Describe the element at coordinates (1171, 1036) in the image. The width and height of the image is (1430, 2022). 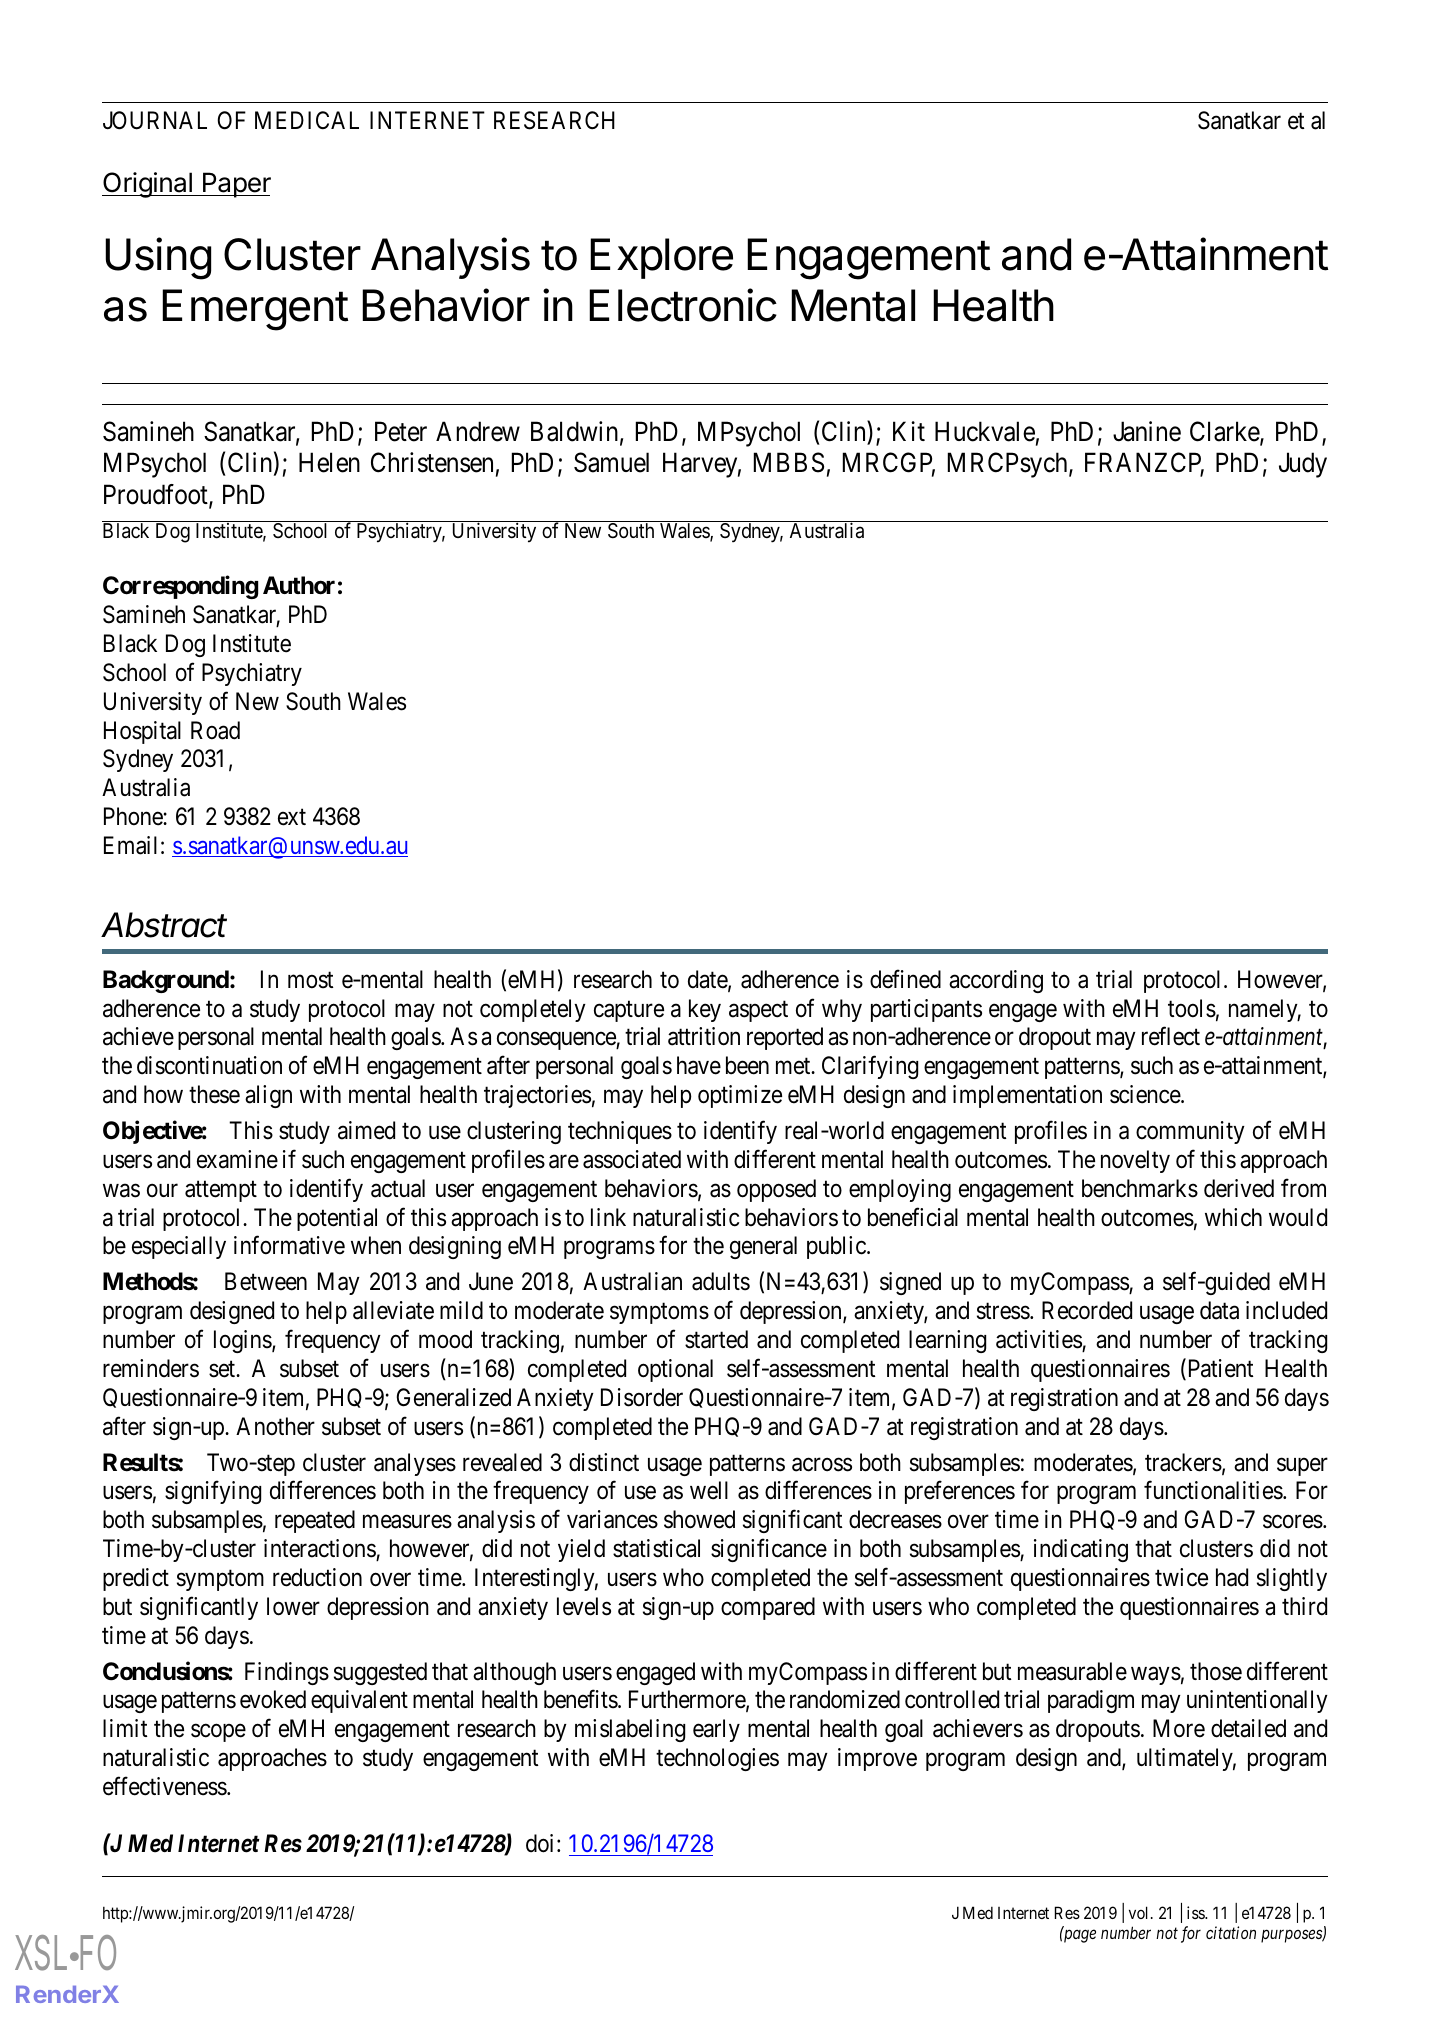
I see `reflect` at that location.
